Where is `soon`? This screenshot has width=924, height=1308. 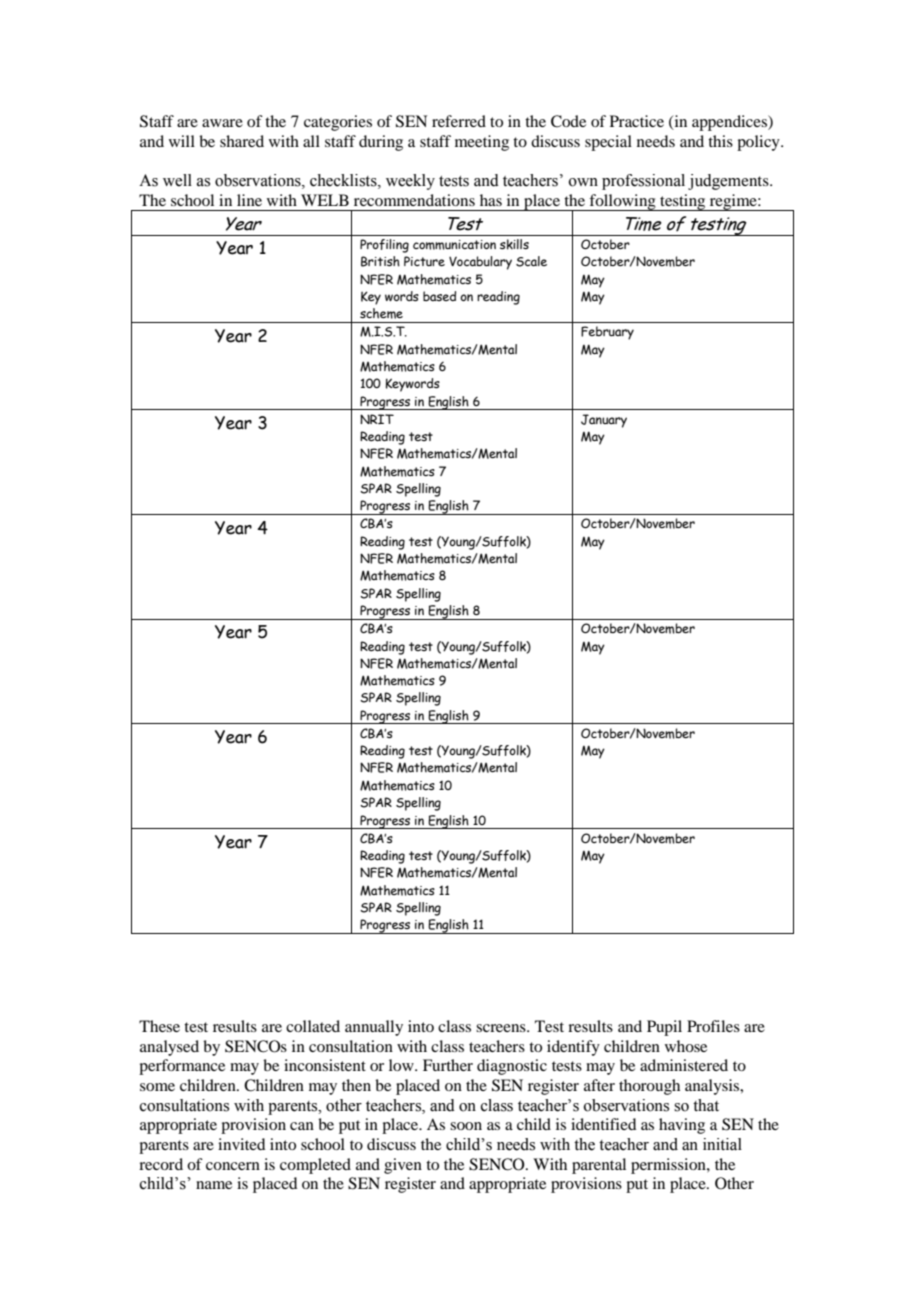
soon is located at coordinates (466, 1126).
